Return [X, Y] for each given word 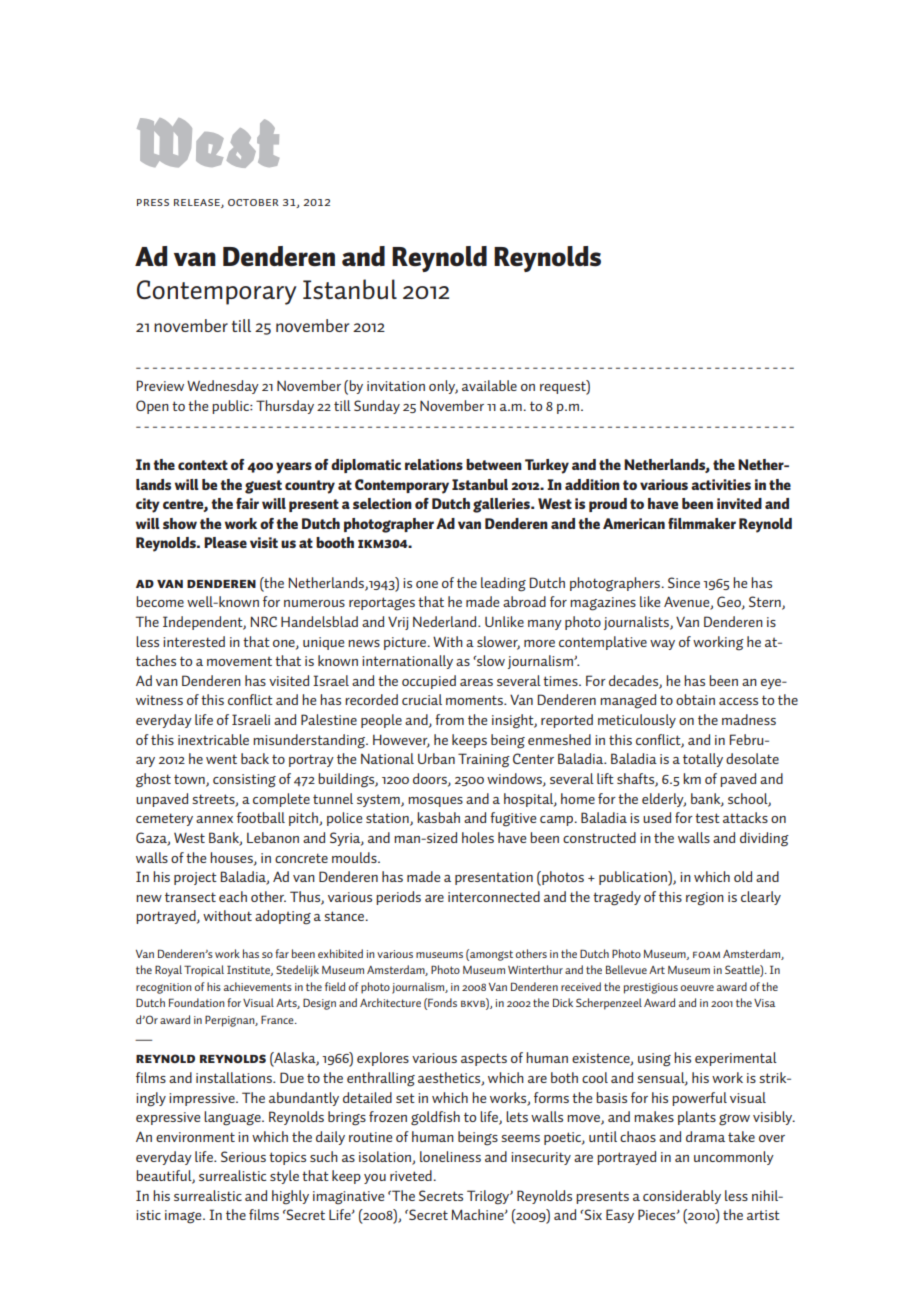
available [489, 385]
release [198, 203]
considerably [682, 1197]
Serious [243, 1156]
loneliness [450, 1156]
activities [721, 484]
